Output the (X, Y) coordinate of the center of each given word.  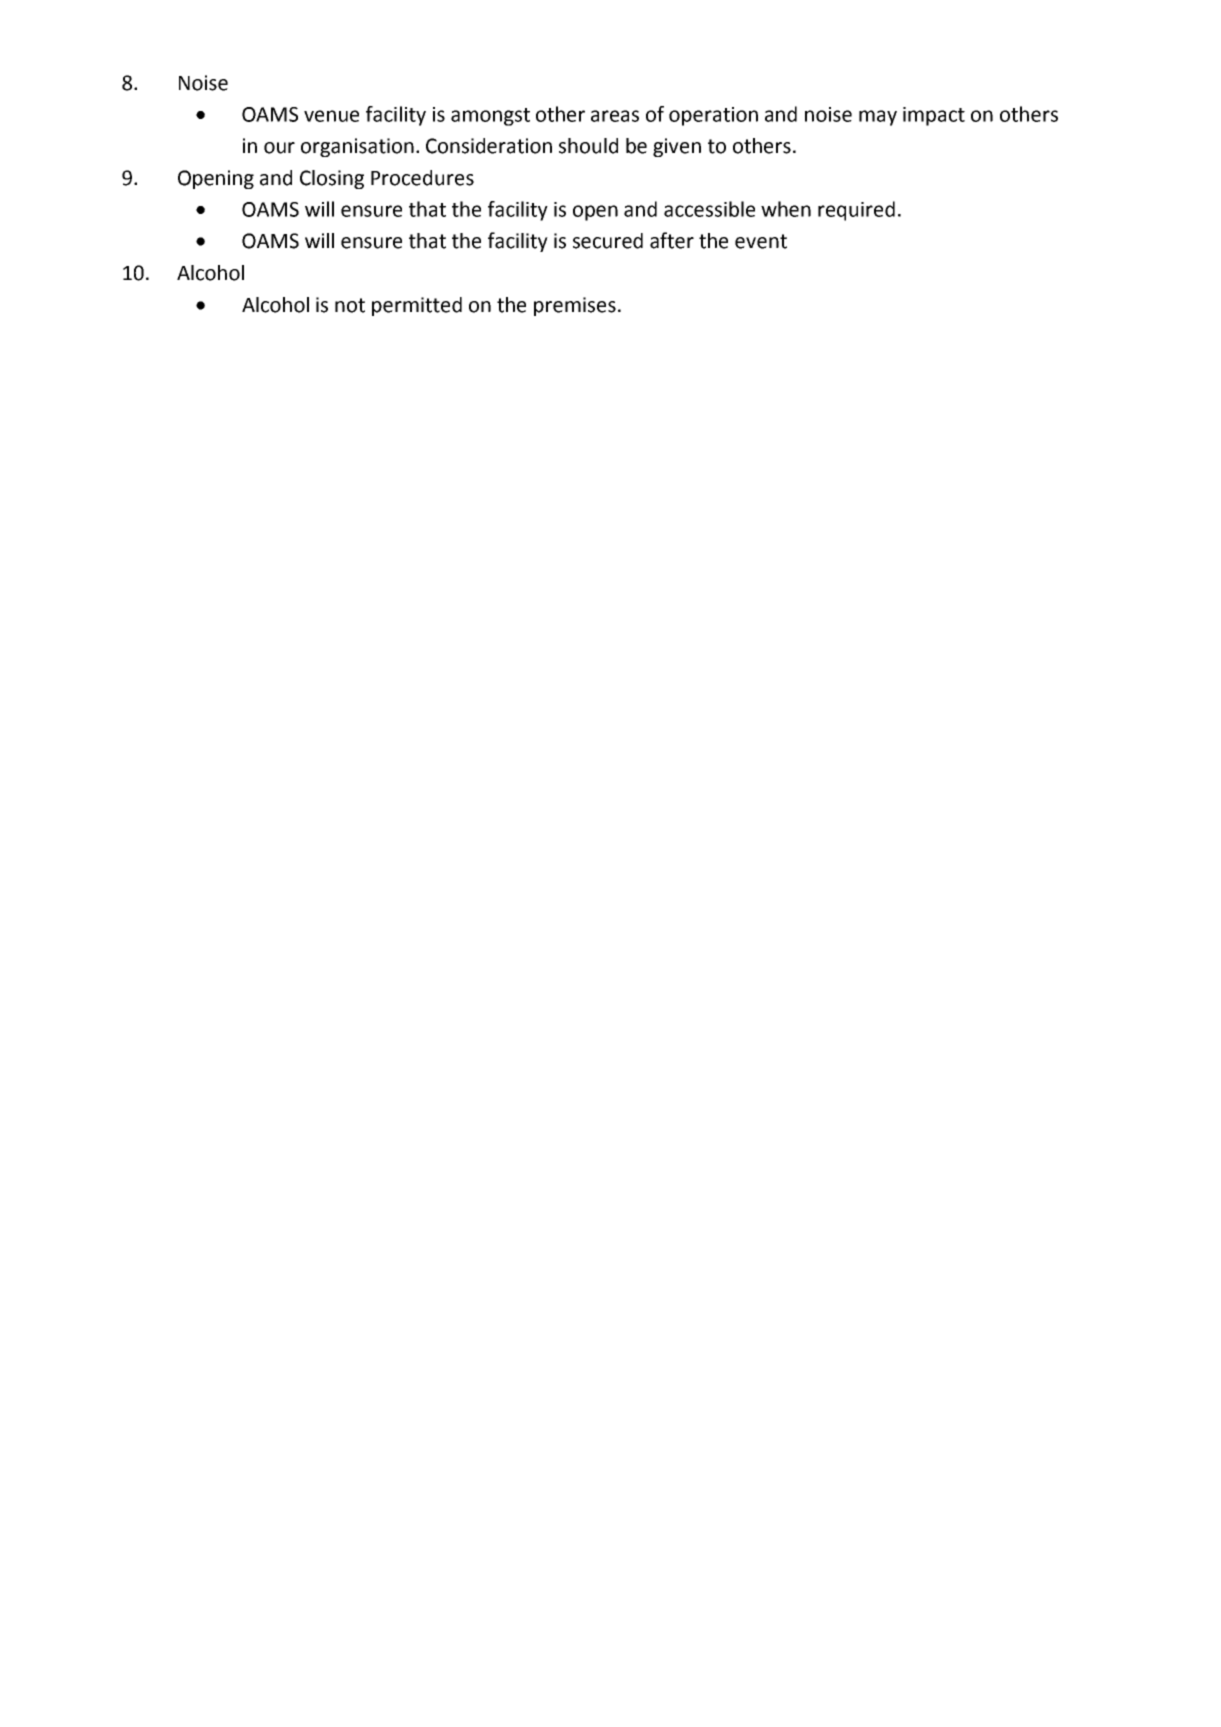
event (761, 241)
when (786, 209)
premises (575, 306)
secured (608, 241)
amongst (490, 117)
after (672, 240)
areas (615, 116)
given (677, 147)
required (856, 211)
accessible (709, 209)
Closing (332, 179)
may (878, 118)
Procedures (422, 178)
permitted (417, 306)
